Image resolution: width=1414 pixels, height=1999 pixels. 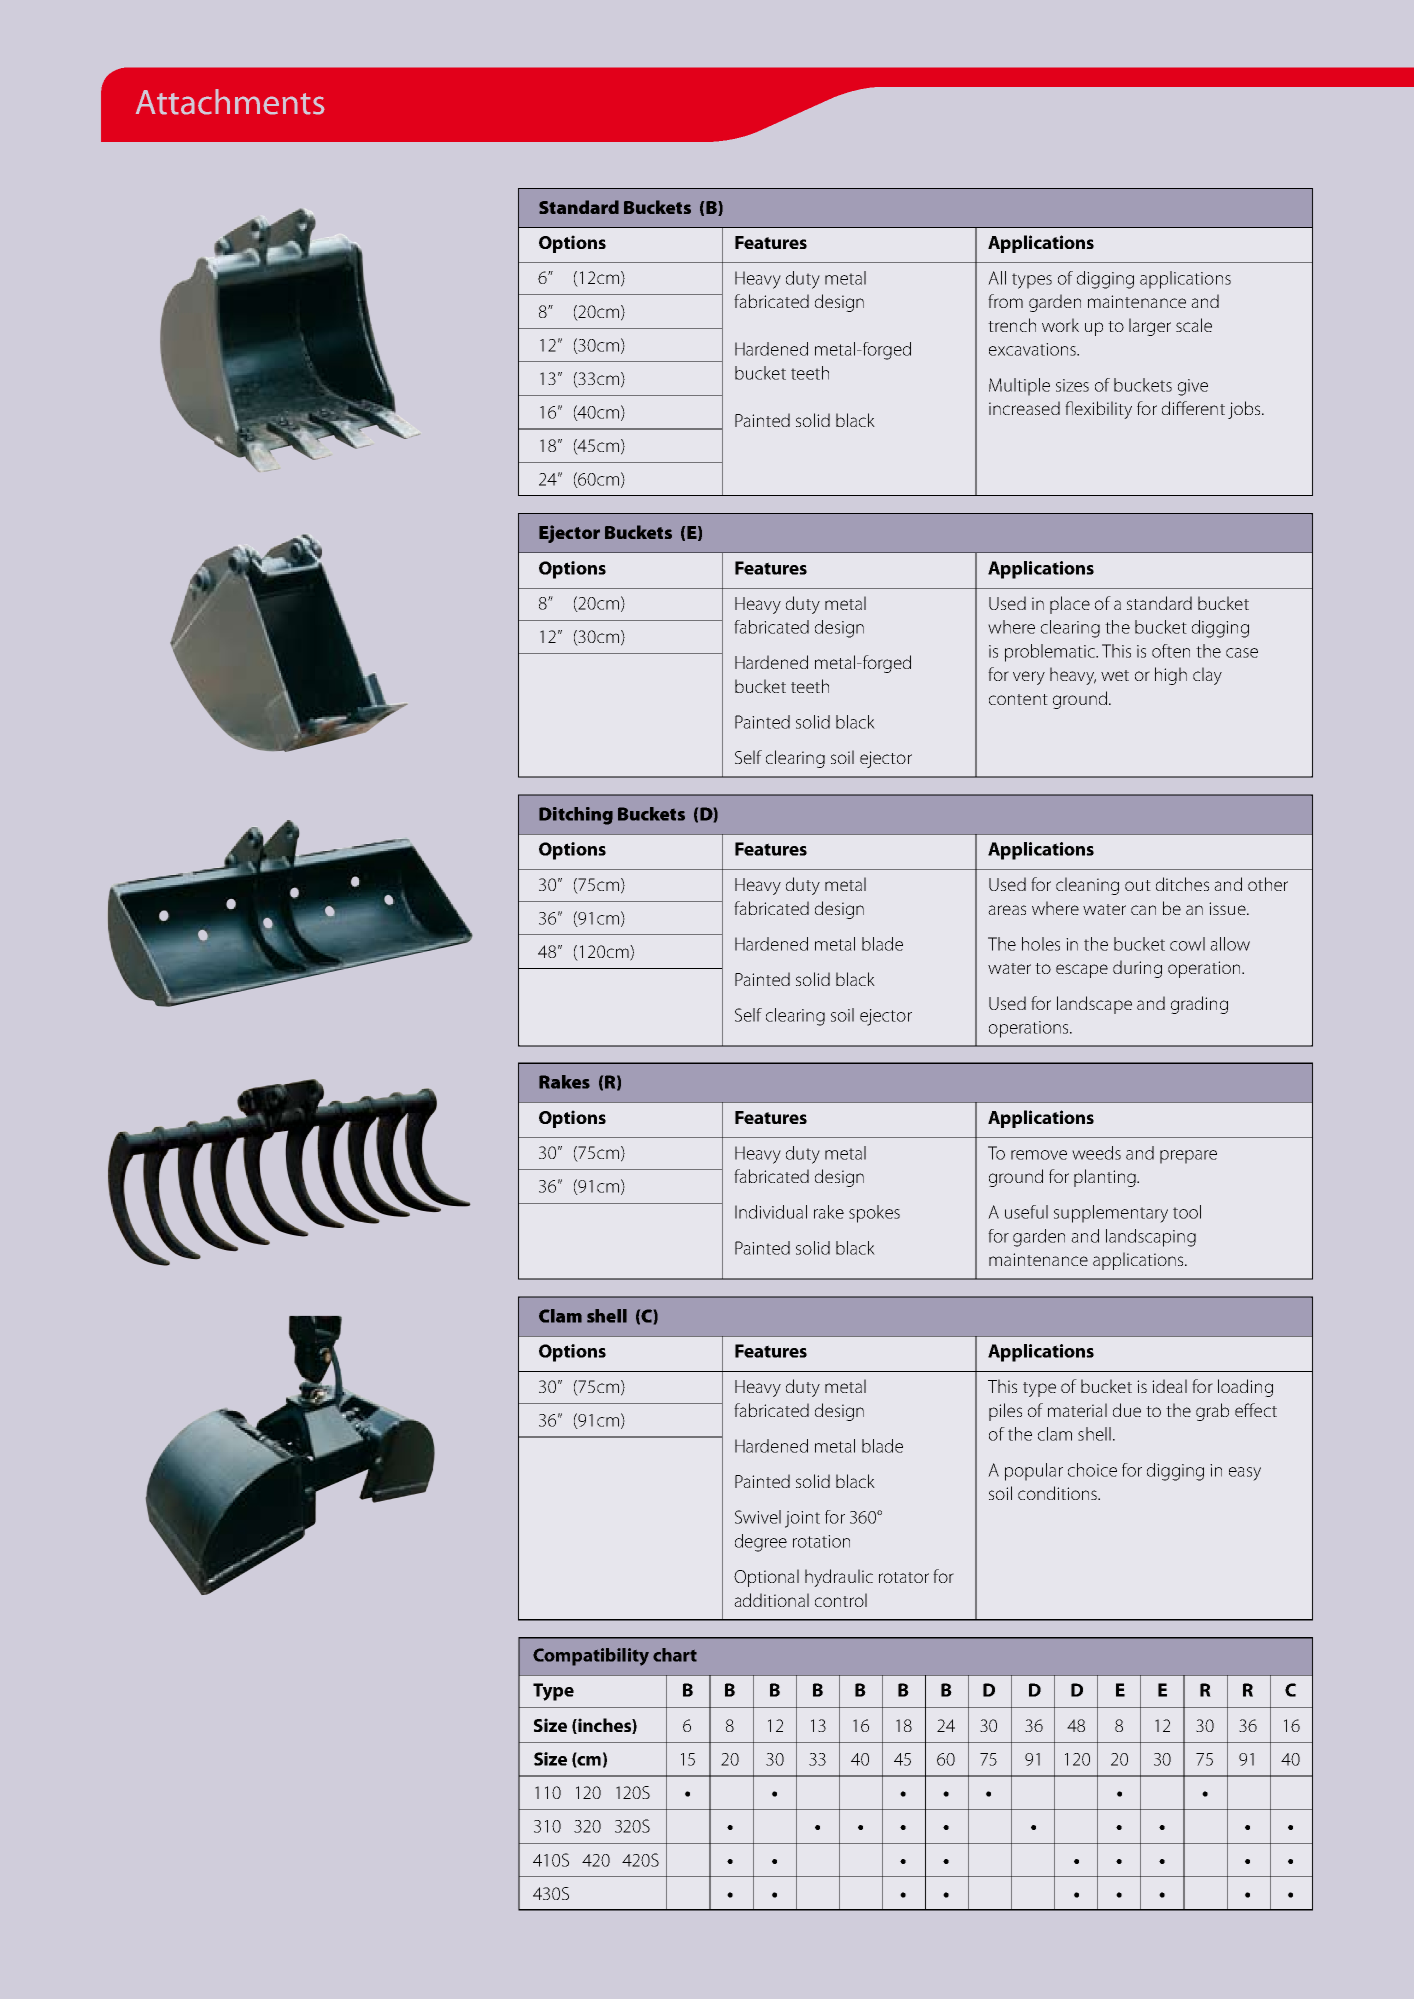 What do you see at coordinates (771, 1212) in the document?
I see `Individual` at bounding box center [771, 1212].
